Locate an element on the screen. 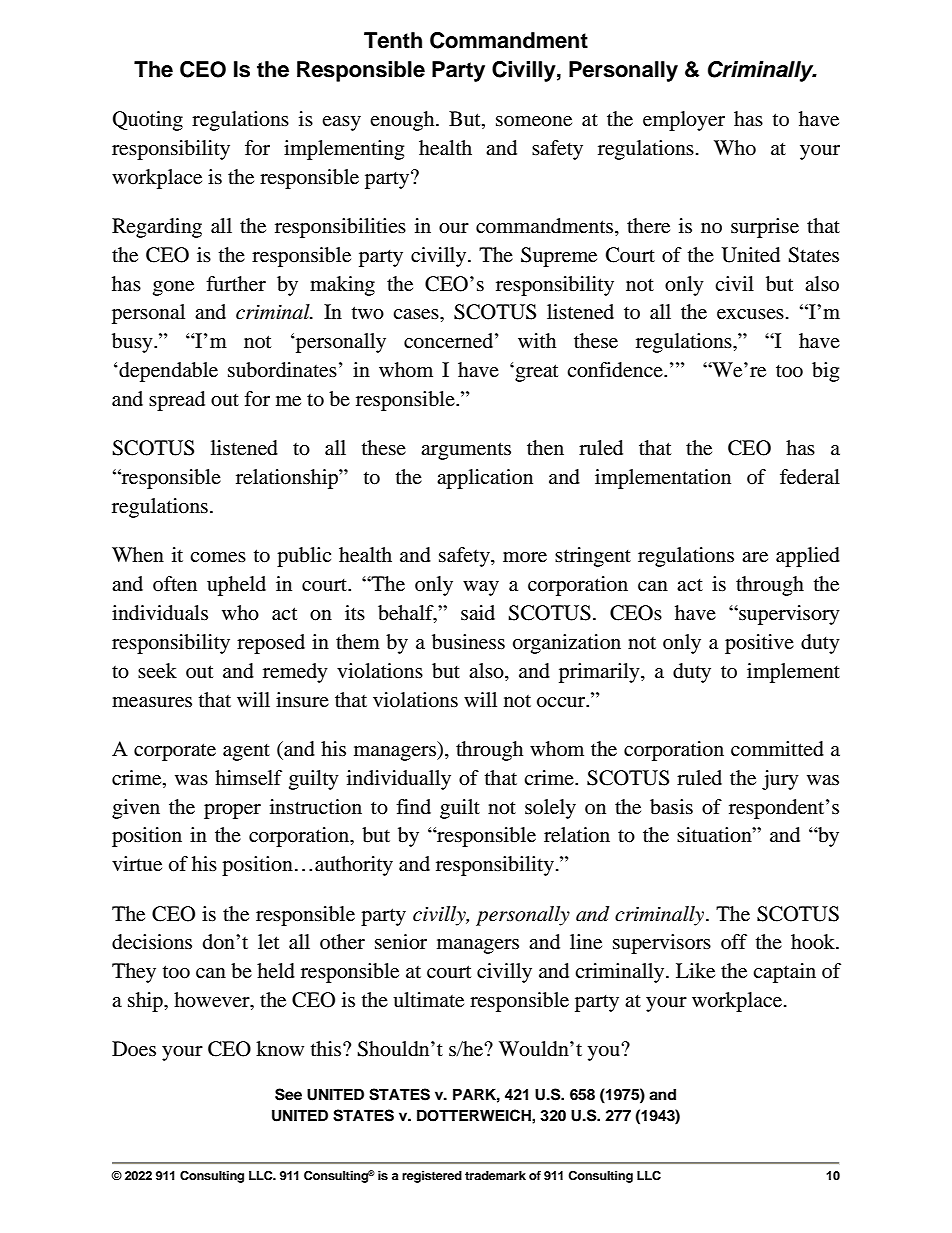 The image size is (952, 1233). employer is located at coordinates (684, 121).
